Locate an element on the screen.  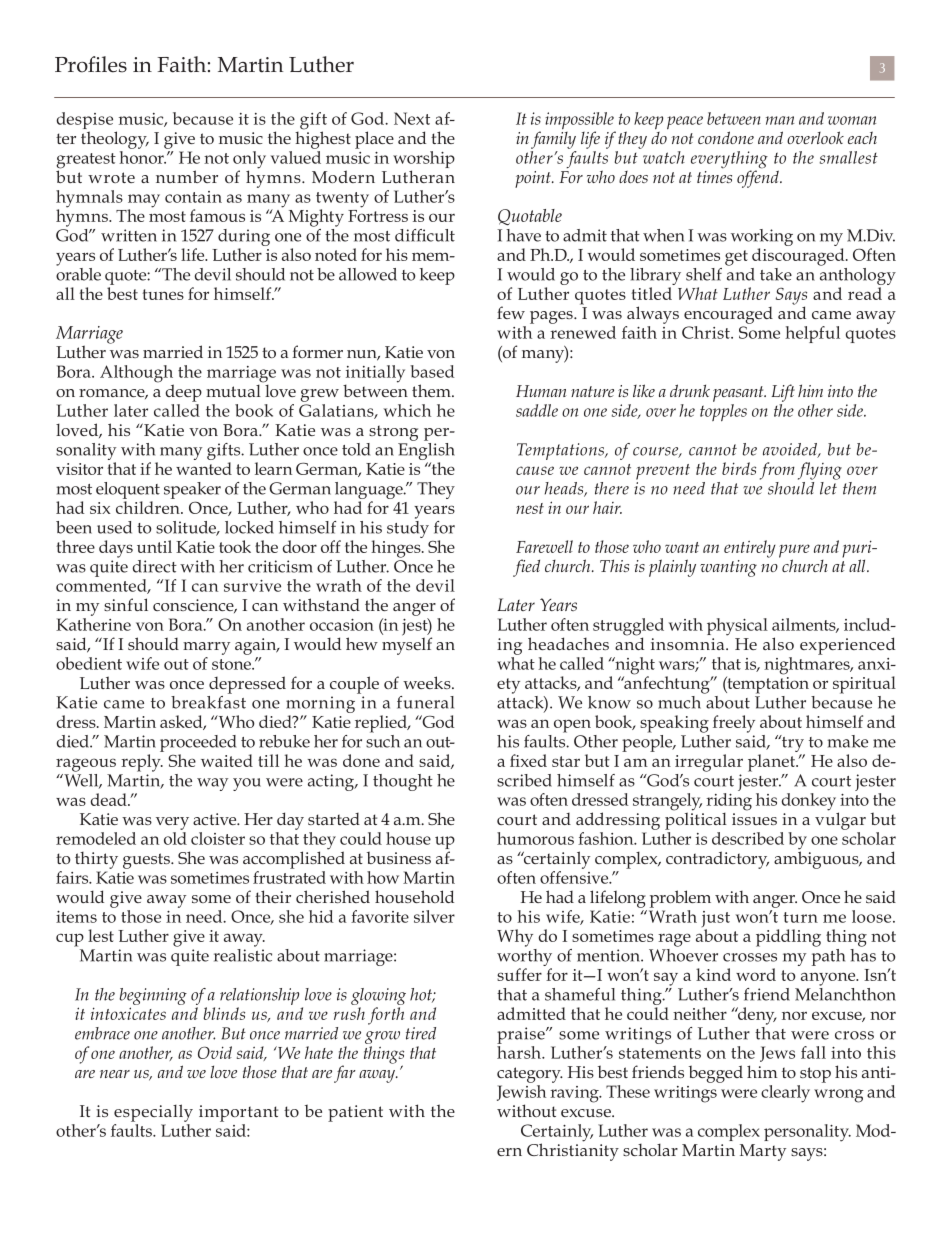
especially is located at coordinates (153, 1113).
